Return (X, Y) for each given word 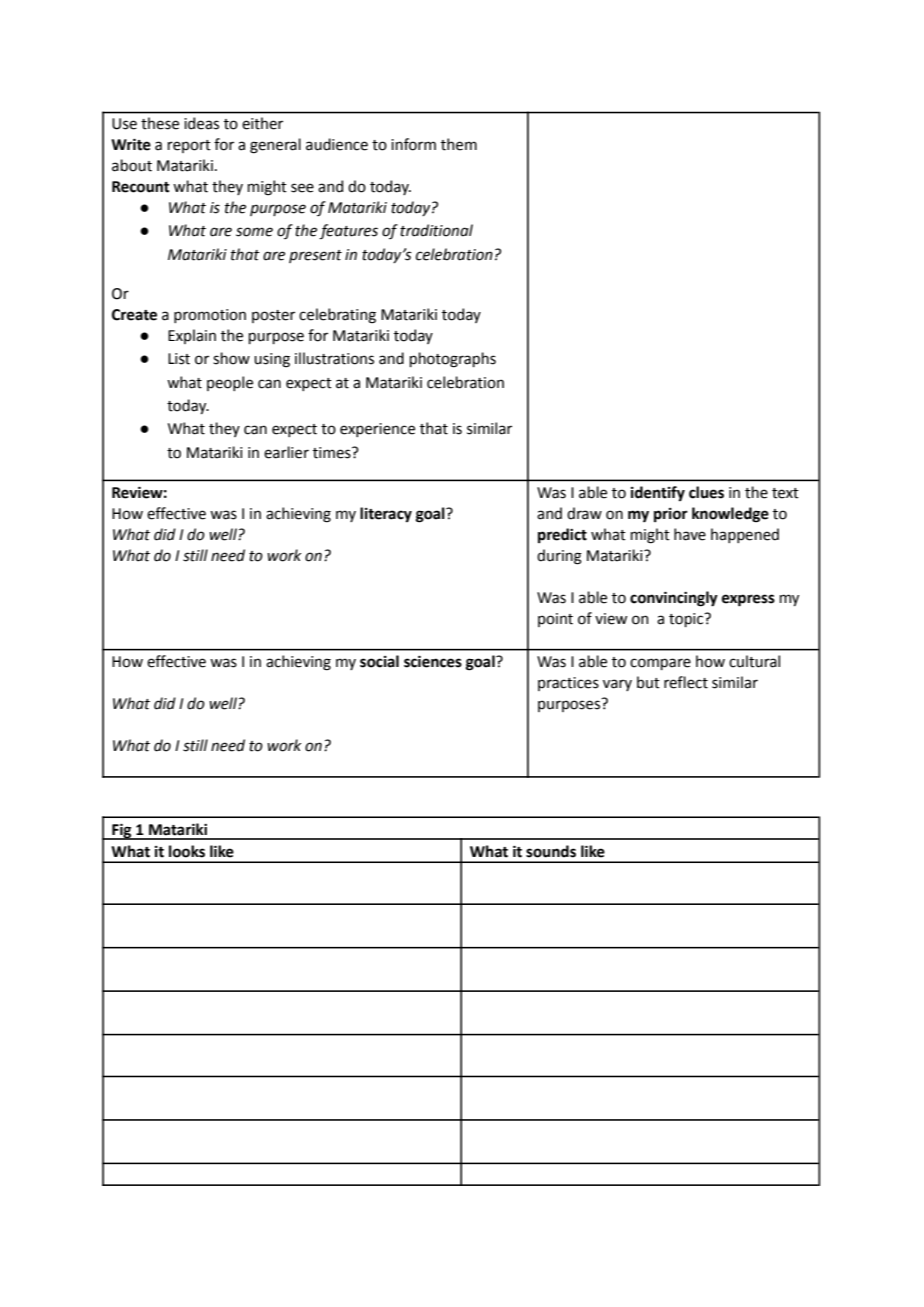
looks (187, 851)
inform (413, 144)
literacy (386, 515)
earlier (286, 452)
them (459, 144)
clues (706, 492)
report (189, 146)
